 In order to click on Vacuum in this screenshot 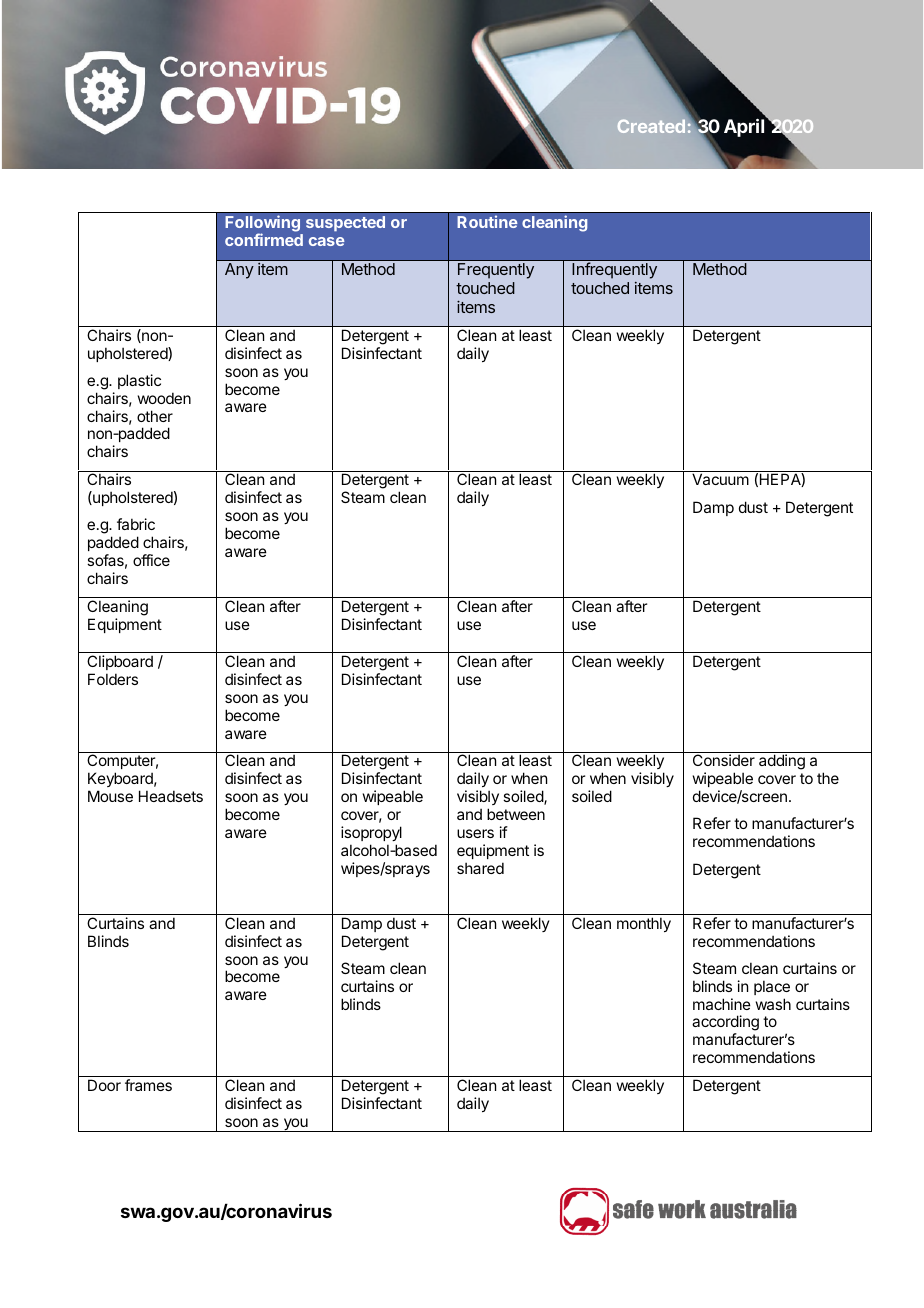, I will do `click(720, 479)`.
